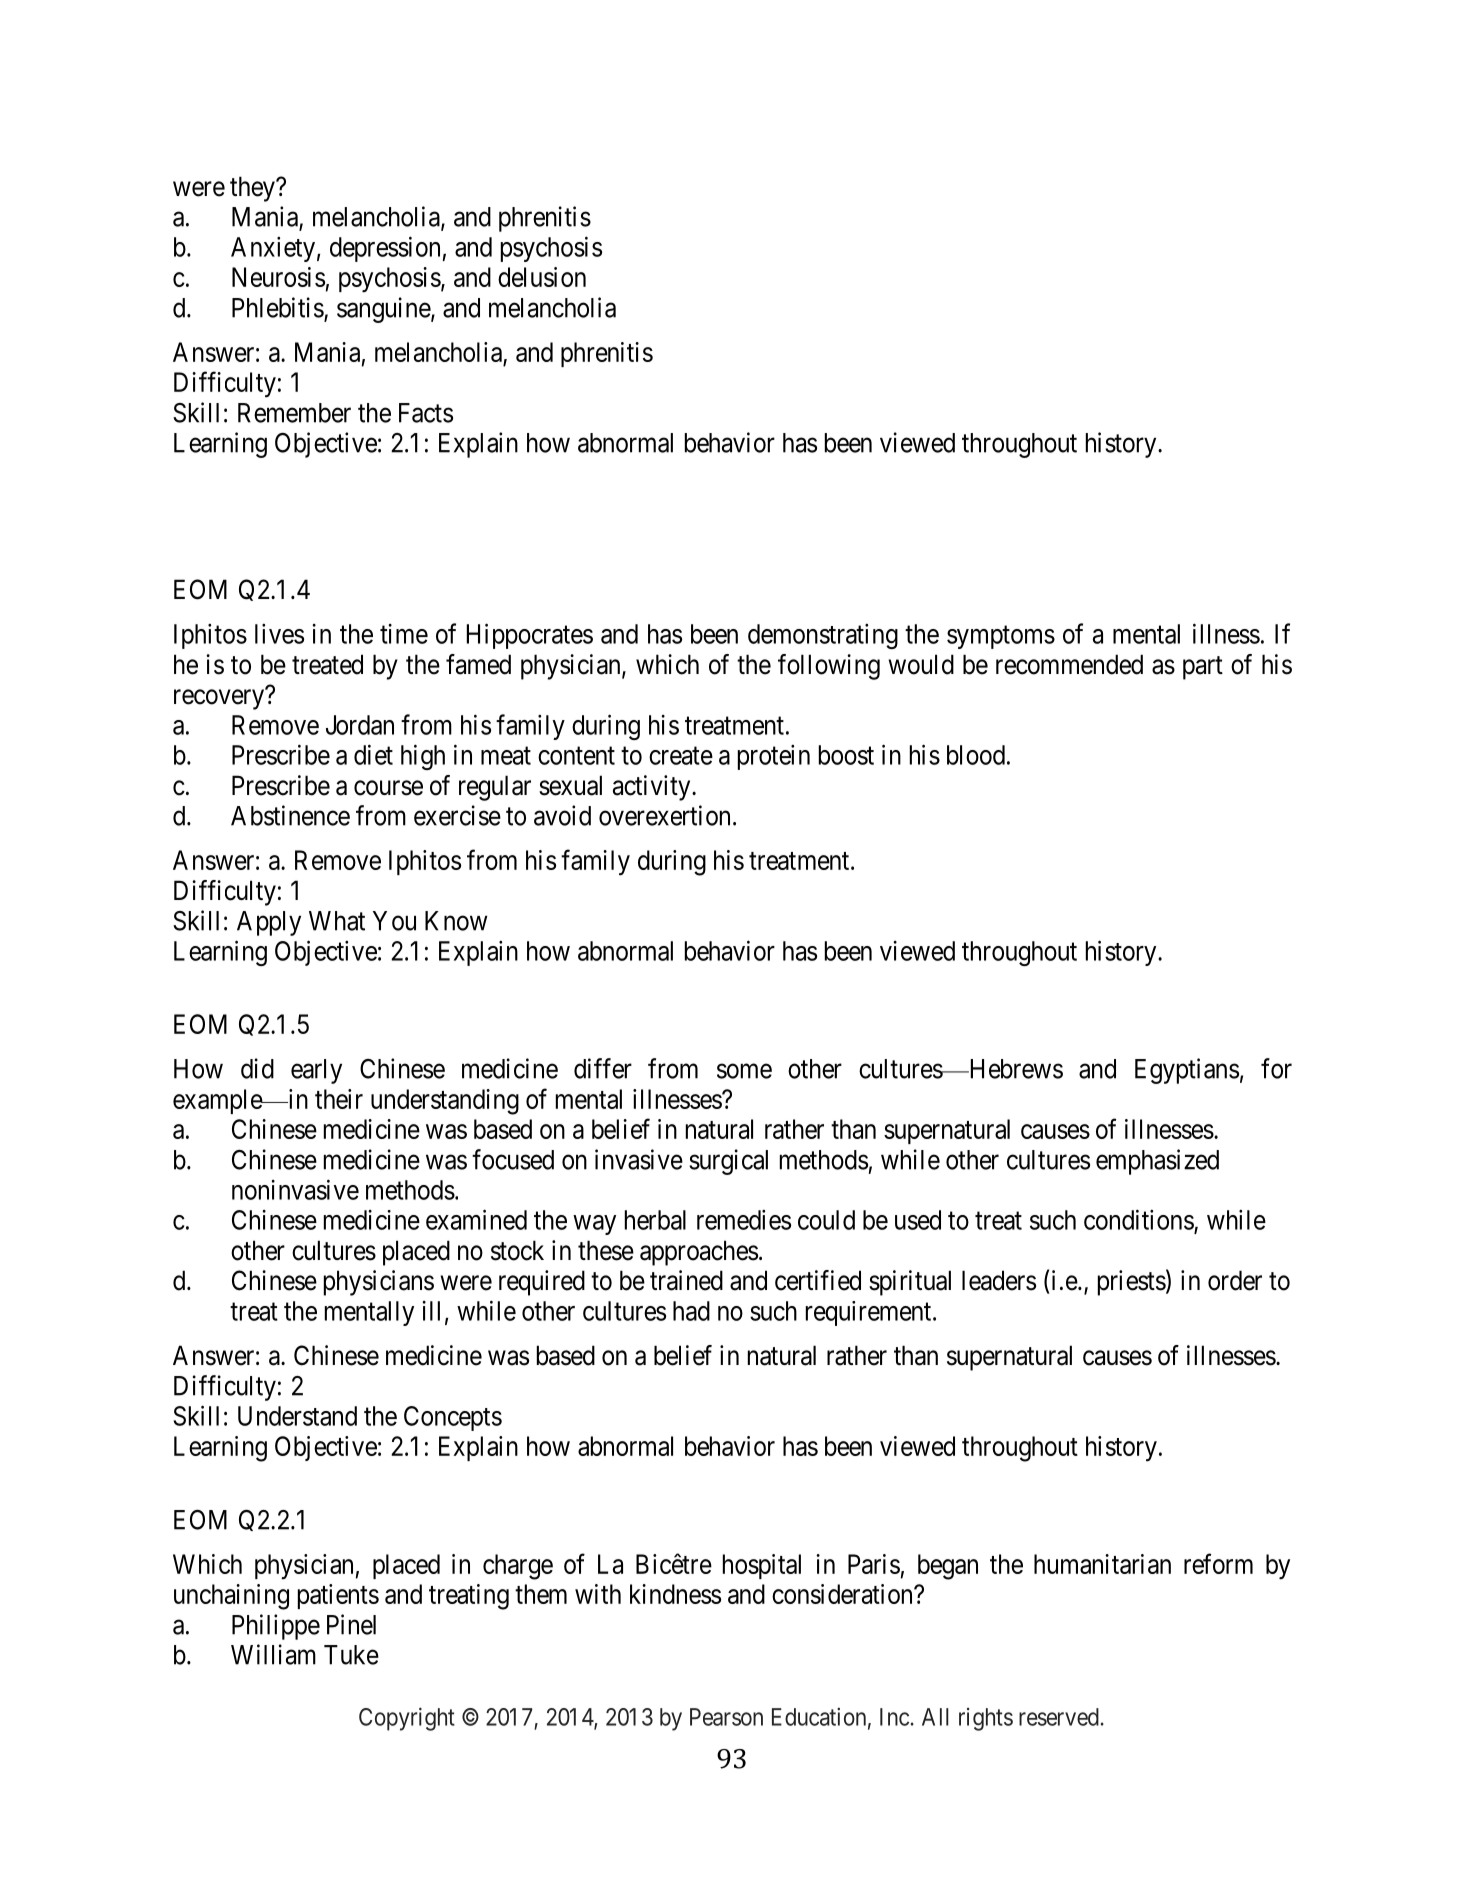 This screenshot has height=1894, width=1464. What do you see at coordinates (999, 1280) in the screenshot?
I see `leaders` at bounding box center [999, 1280].
